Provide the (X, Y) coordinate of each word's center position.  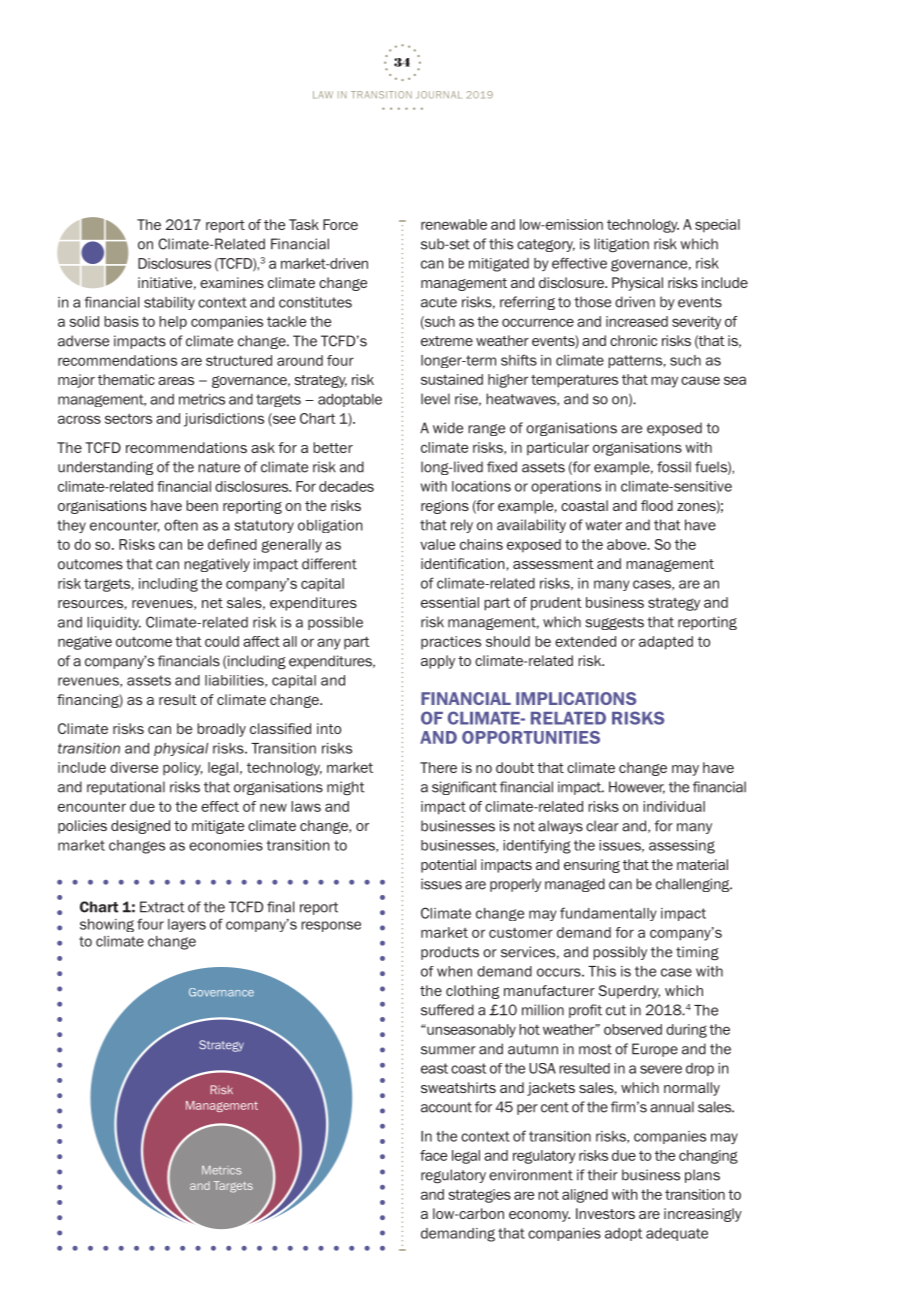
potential (448, 866)
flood (657, 505)
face (433, 1155)
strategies (480, 1196)
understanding (105, 468)
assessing (682, 847)
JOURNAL (439, 95)
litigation (621, 245)
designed (140, 827)
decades (346, 486)
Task (304, 224)
